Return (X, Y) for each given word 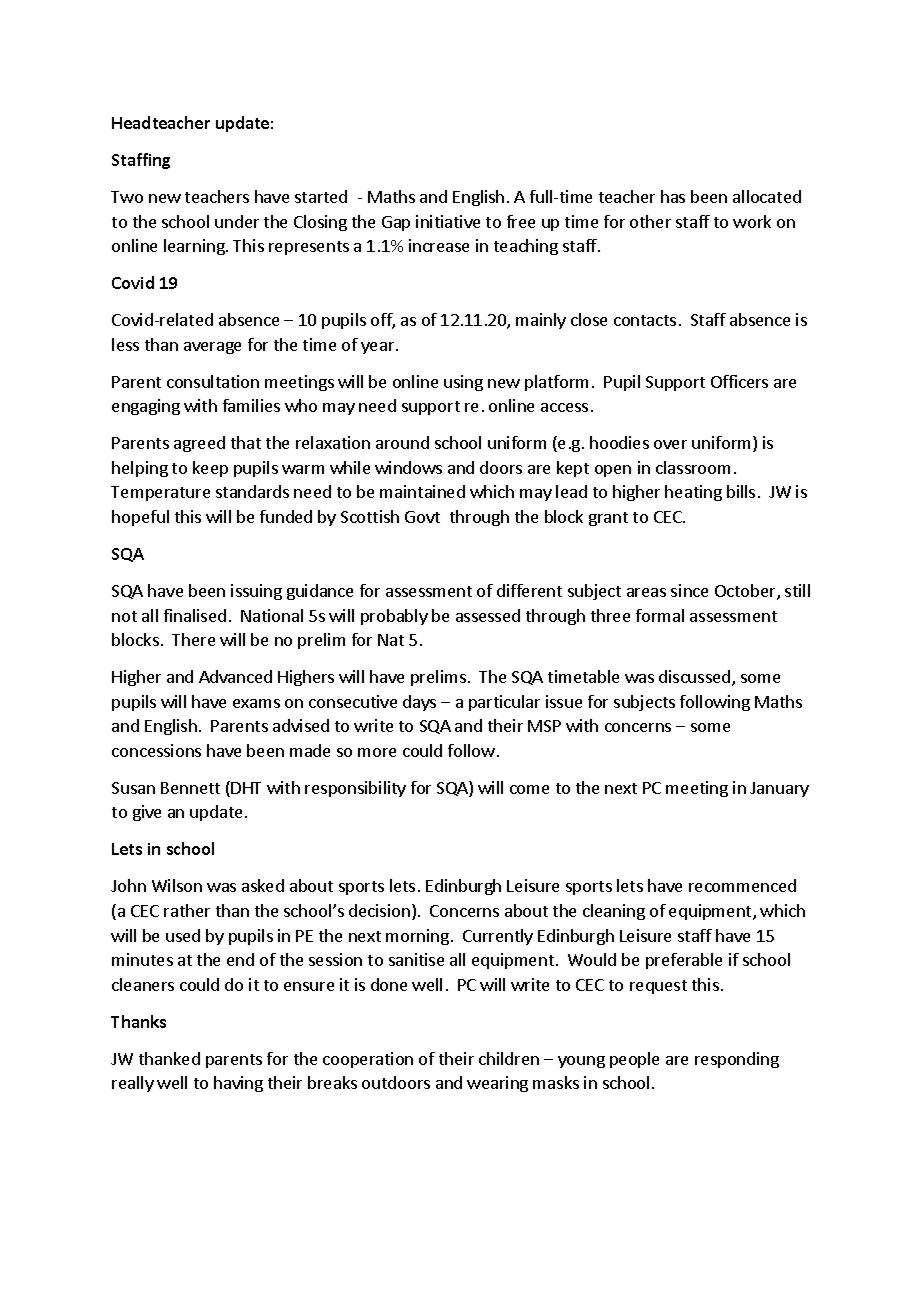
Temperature (160, 493)
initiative (448, 221)
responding (737, 1060)
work (752, 221)
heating (693, 493)
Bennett (190, 788)
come (529, 789)
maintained (422, 491)
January (779, 789)
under (237, 221)
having (238, 1084)
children (509, 1058)
